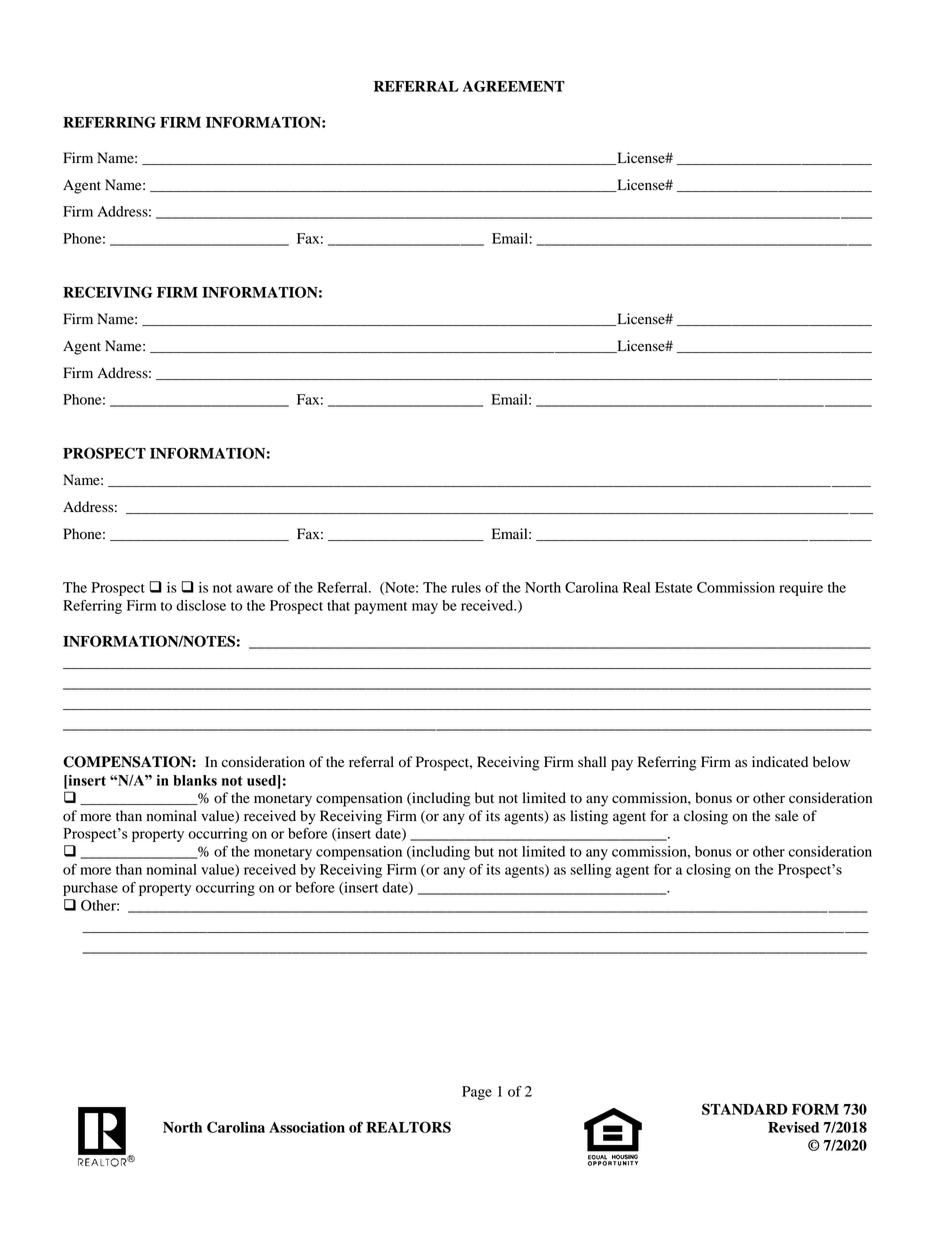  Describe the element at coordinates (195, 780) in the page. I see `blanks` at that location.
